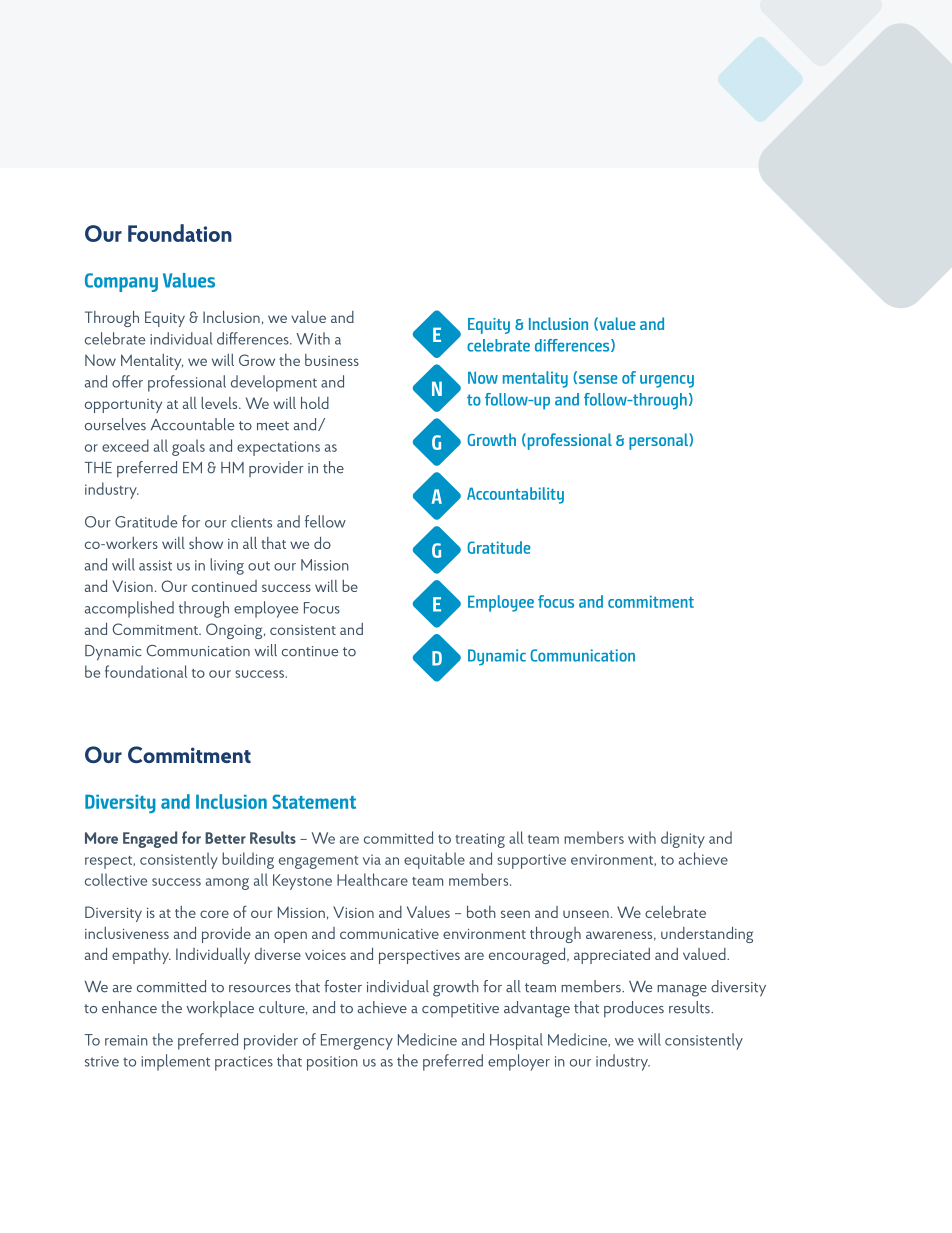 The width and height of the screenshot is (952, 1233). Describe the element at coordinates (531, 861) in the screenshot. I see `supportive` at that location.
